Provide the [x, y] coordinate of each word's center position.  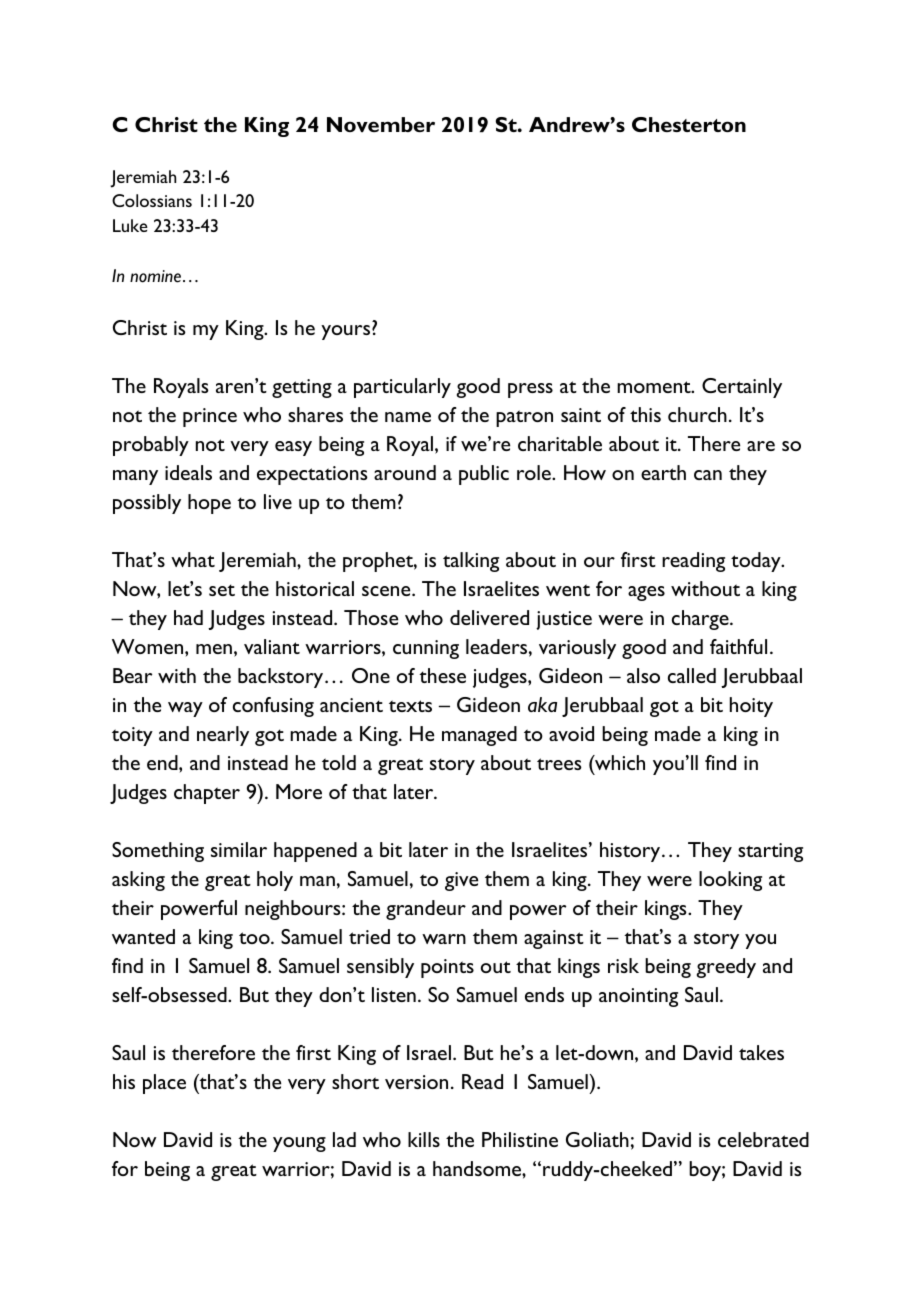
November [381, 124]
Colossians [152, 200]
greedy [726, 968]
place [164, 1084]
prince [210, 417]
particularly [402, 388]
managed [479, 736]
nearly [223, 736]
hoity [751, 707]
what [193, 559]
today [757, 562]
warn [444, 939]
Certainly [742, 388]
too [255, 938]
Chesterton [689, 124]
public [484, 475]
